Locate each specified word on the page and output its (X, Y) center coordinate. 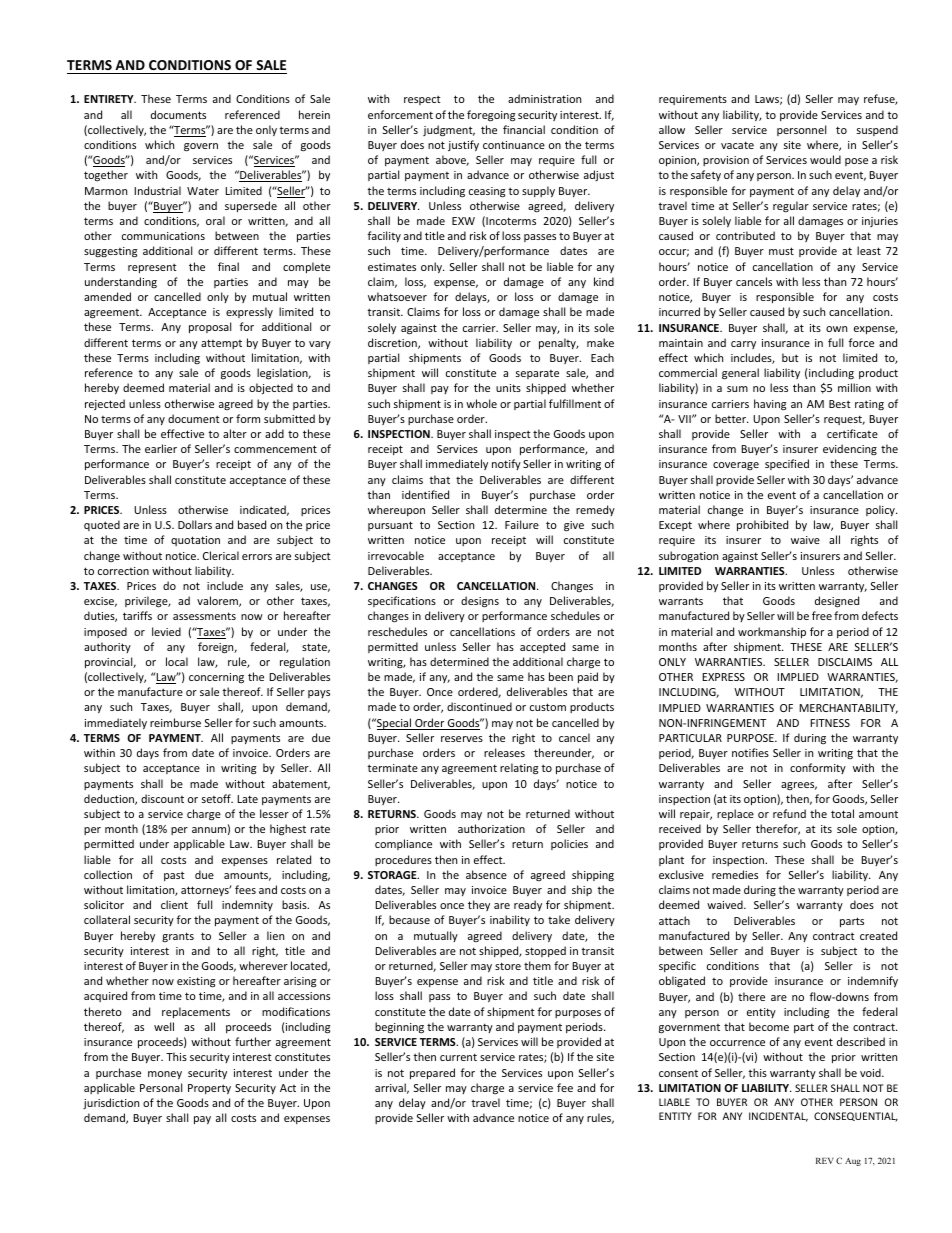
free (822, 615)
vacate (737, 145)
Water (203, 191)
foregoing (491, 116)
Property (209, 1089)
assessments (204, 616)
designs (480, 602)
